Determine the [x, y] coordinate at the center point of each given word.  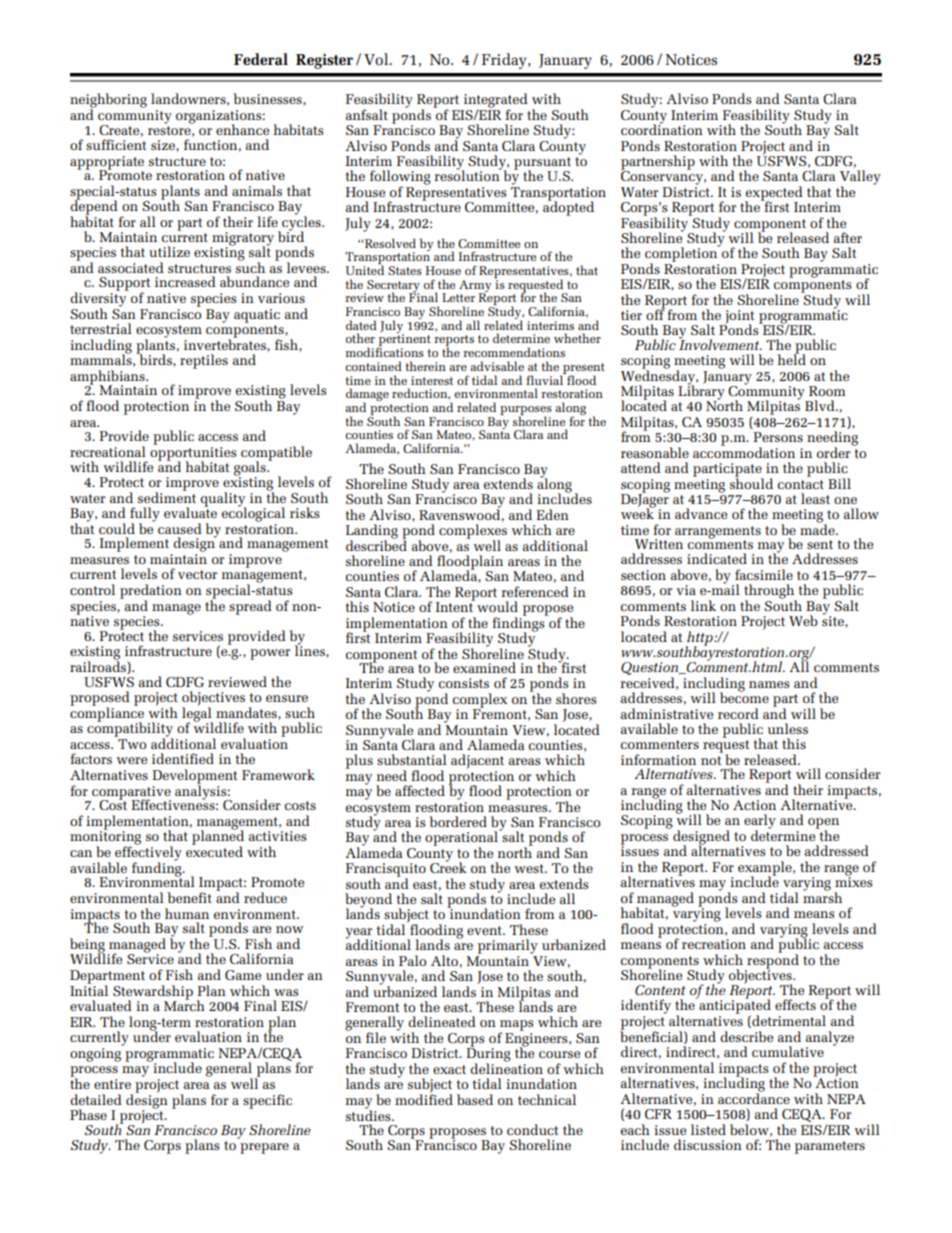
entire [112, 1084]
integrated [496, 101]
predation [151, 592]
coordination [662, 128]
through [770, 592]
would [497, 606]
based [475, 1099]
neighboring [108, 101]
